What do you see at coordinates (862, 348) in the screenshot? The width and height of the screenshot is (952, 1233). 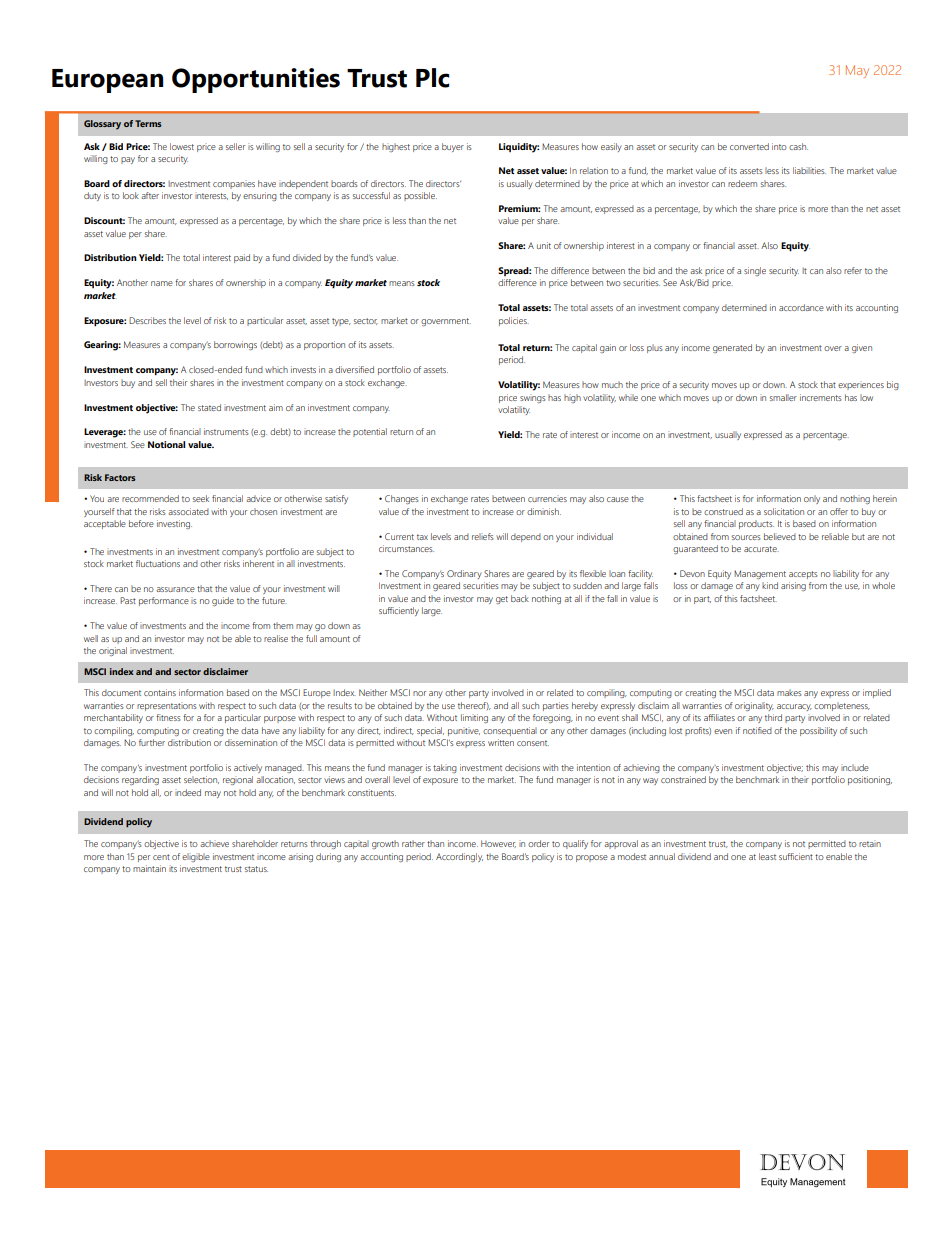 I see `given` at bounding box center [862, 348].
